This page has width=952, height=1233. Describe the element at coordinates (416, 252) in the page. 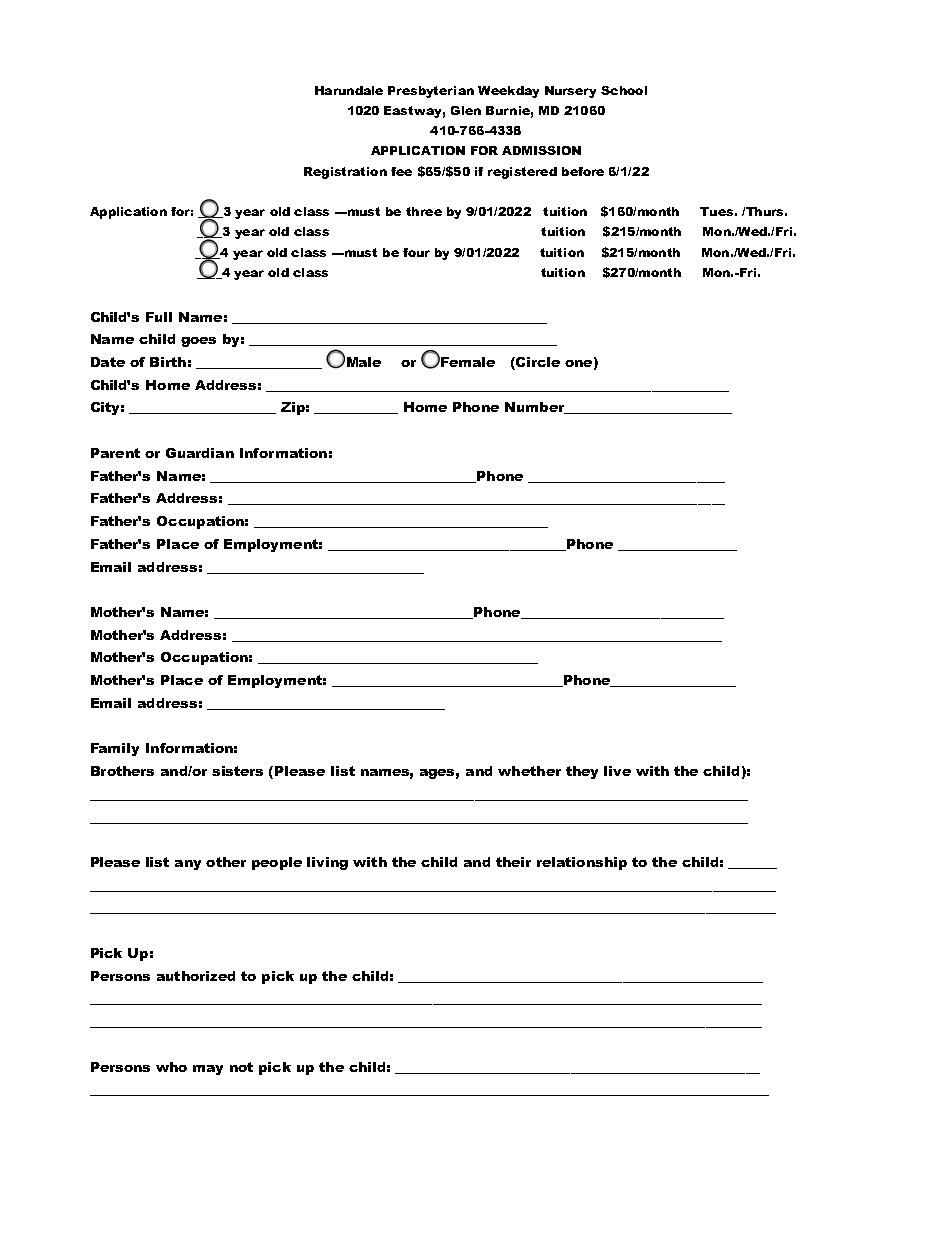

I see `four` at that location.
